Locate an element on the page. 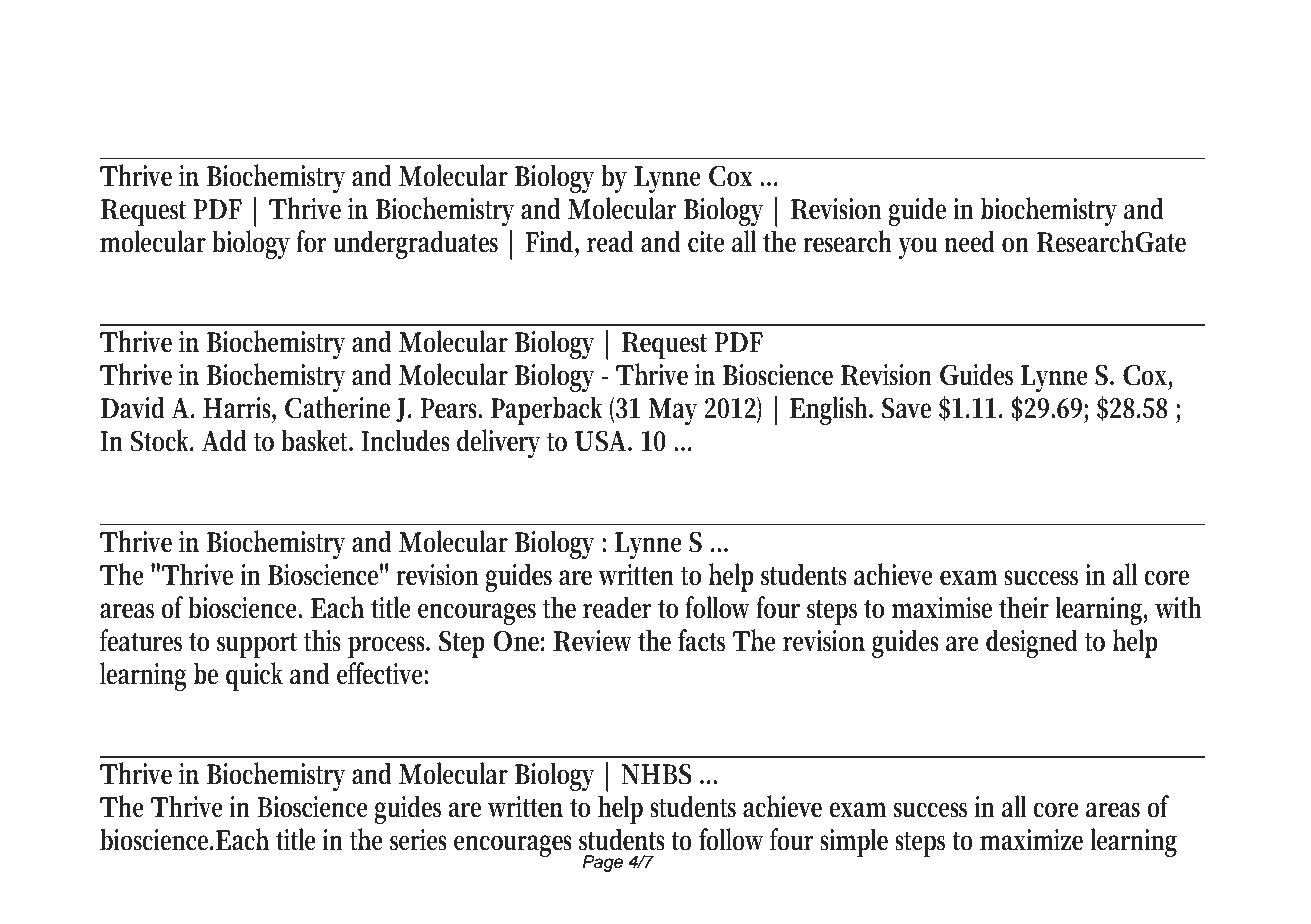 The width and height of the document is (1311, 924). Save is located at coordinates (906, 408).
